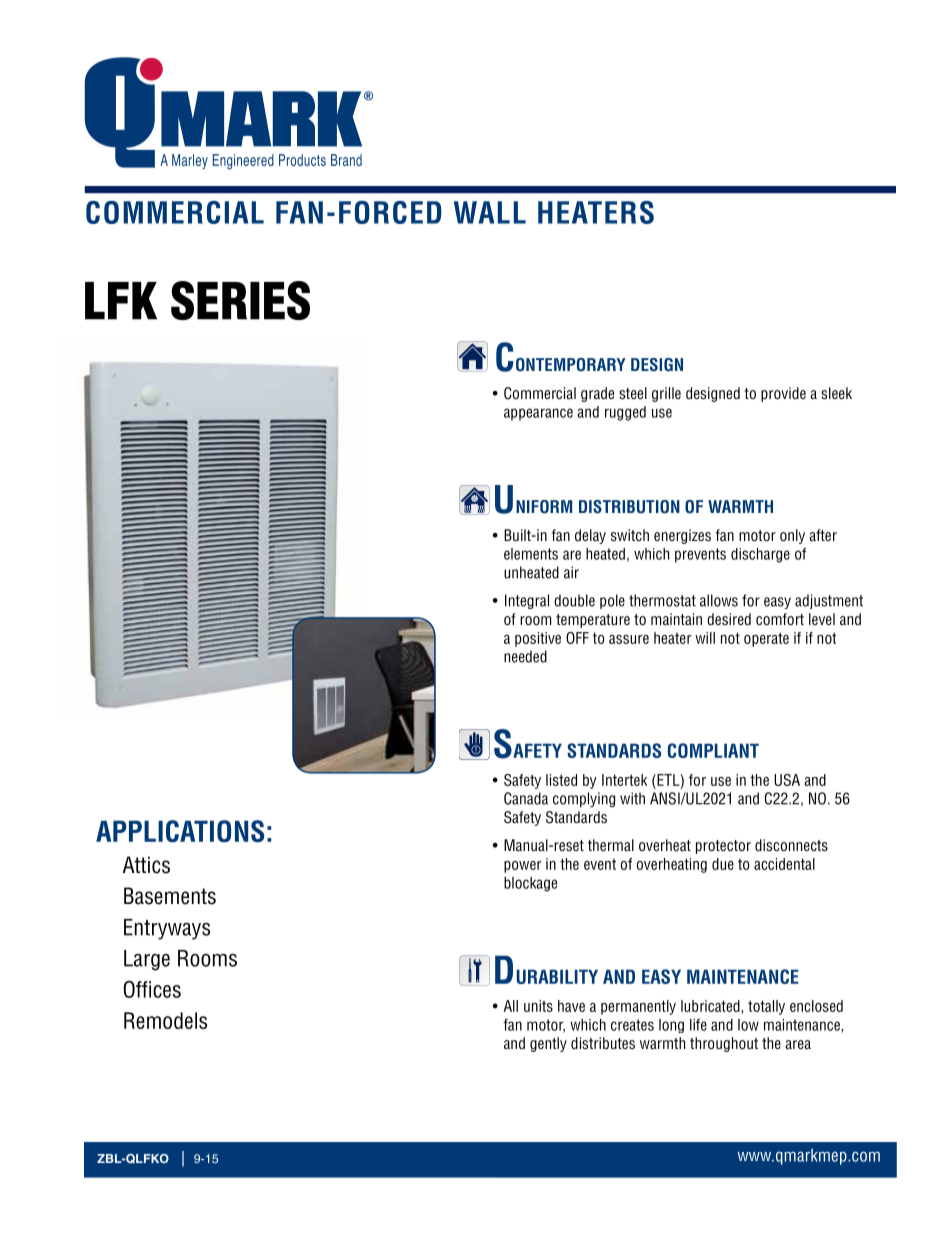 Image resolution: width=952 pixels, height=1233 pixels. Describe the element at coordinates (713, 750) in the screenshot. I see `COMPLIANT` at that location.
